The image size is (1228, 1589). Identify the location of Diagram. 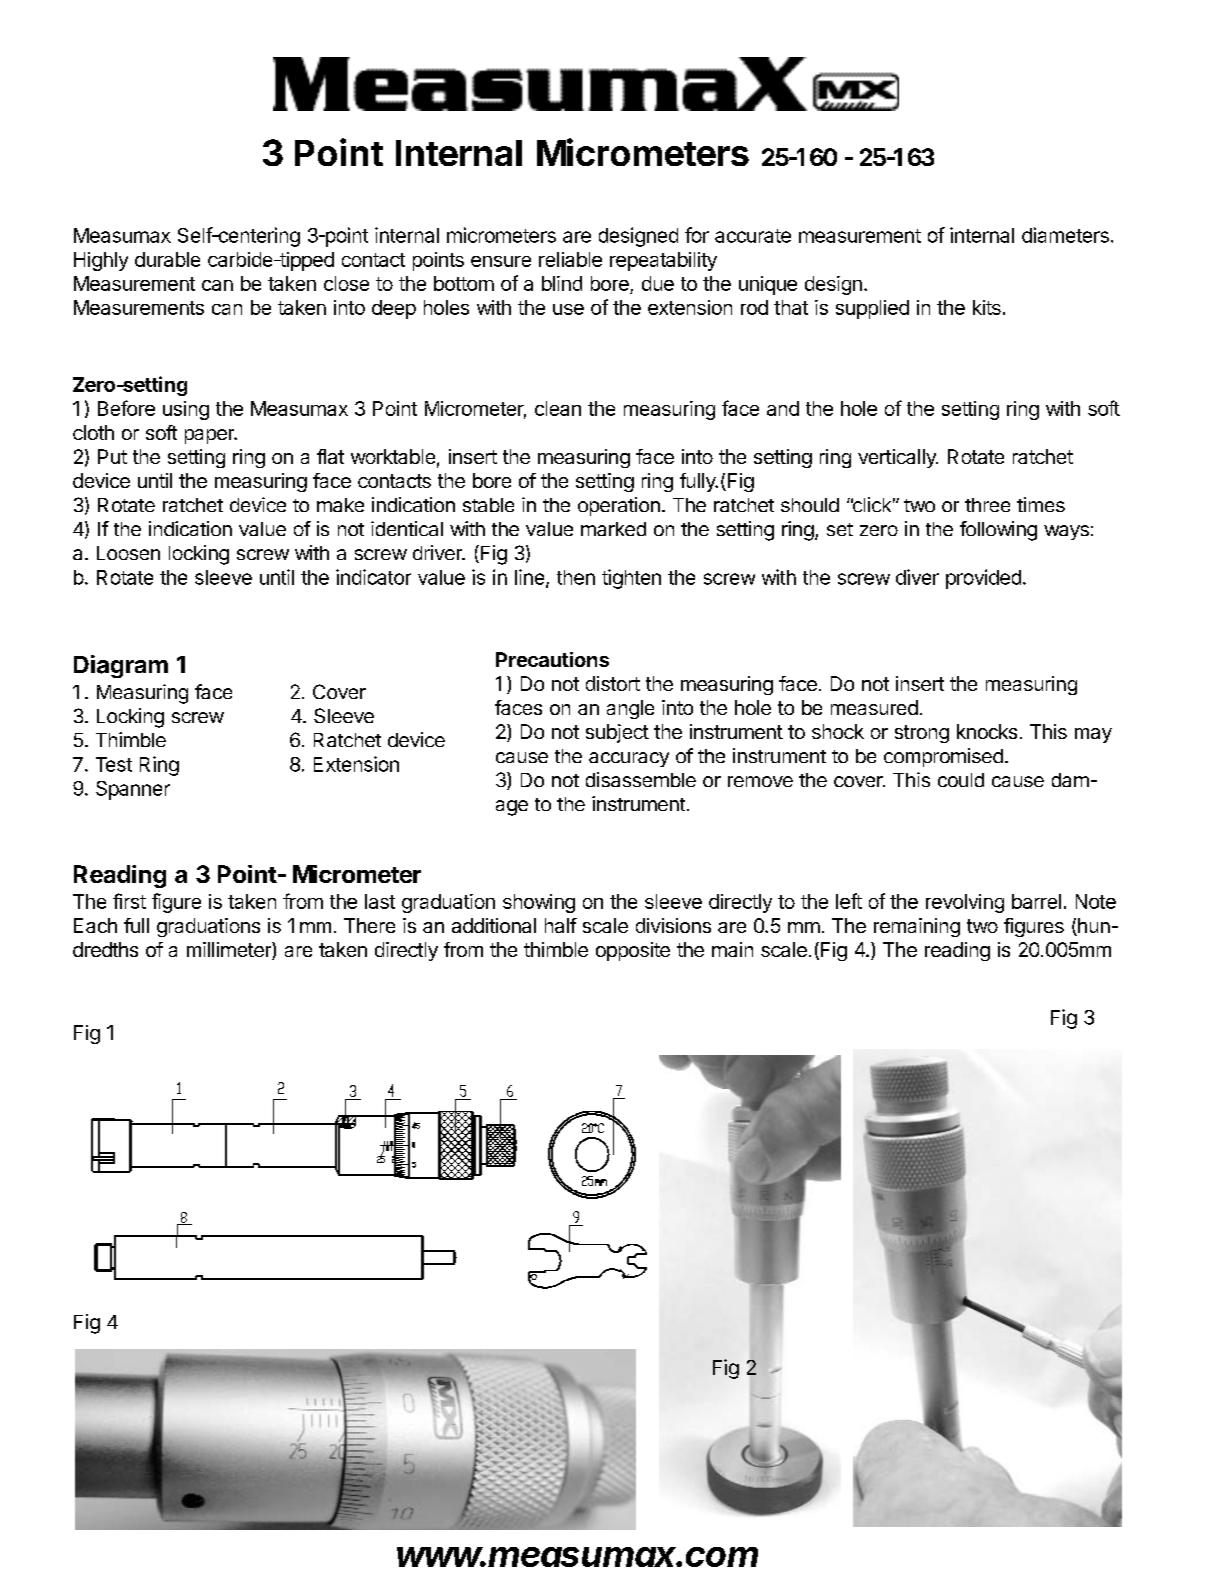
(121, 666).
